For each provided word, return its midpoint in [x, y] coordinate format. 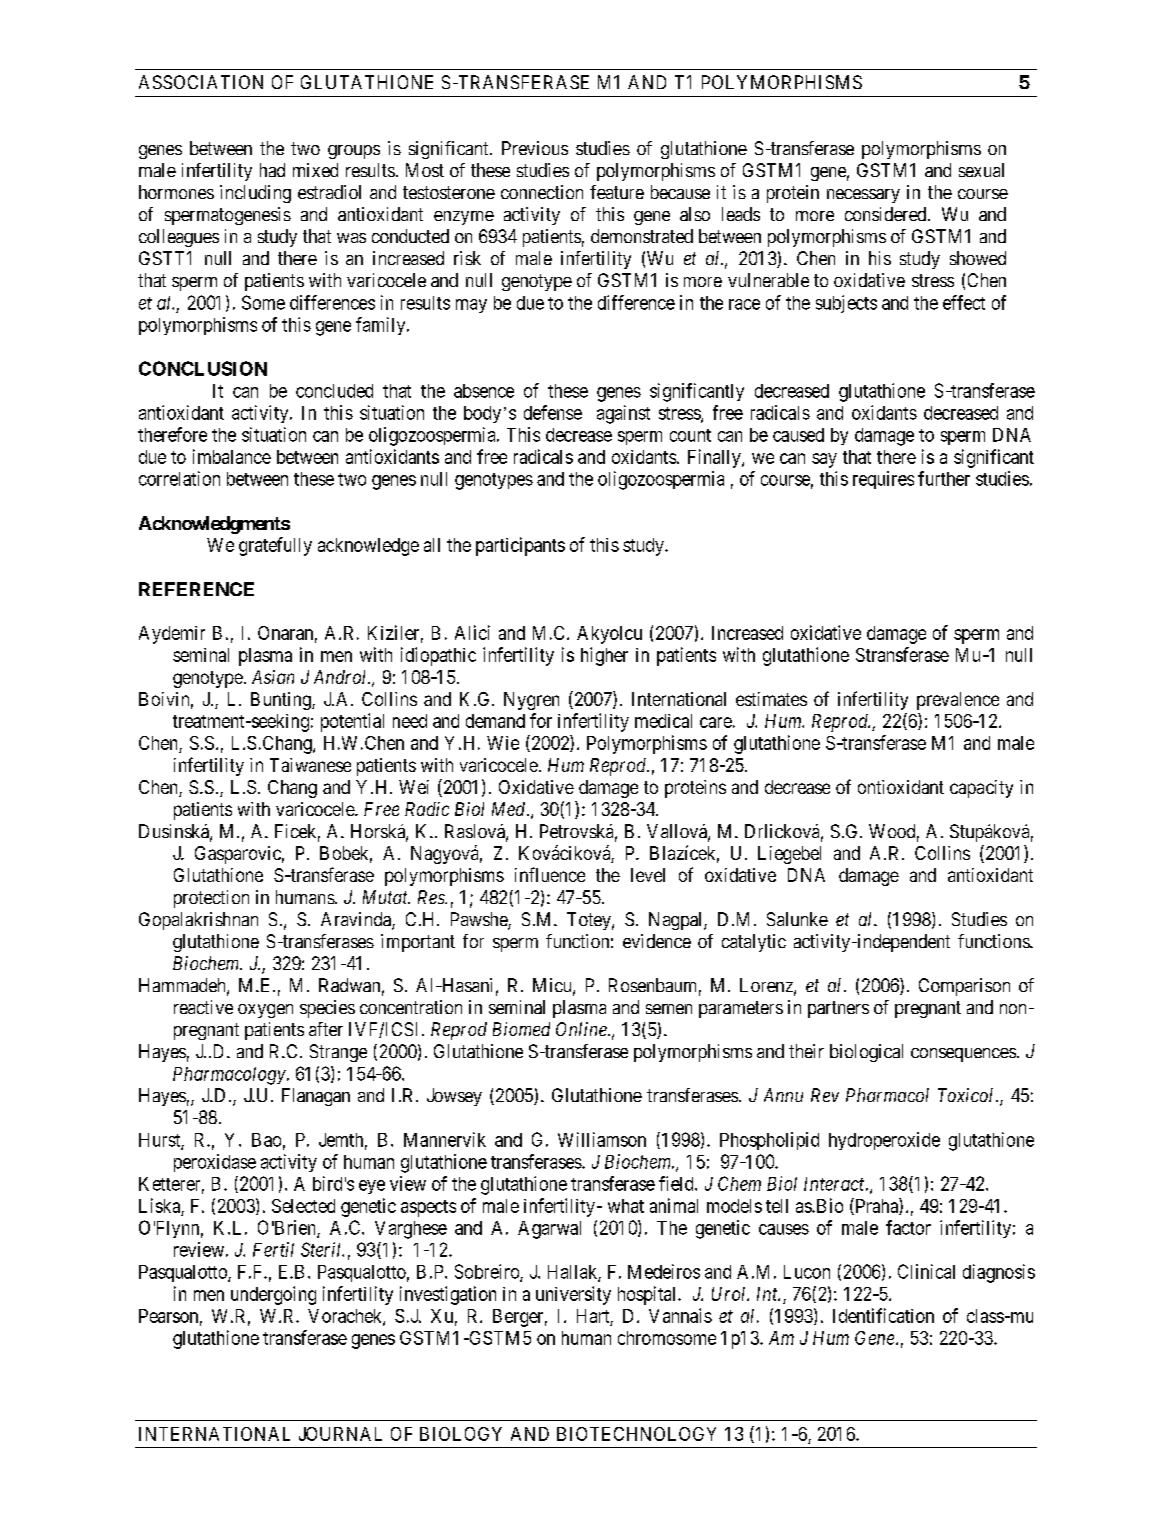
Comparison [964, 987]
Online [582, 1029]
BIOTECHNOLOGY [636, 1434]
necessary [863, 196]
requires [883, 480]
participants [520, 546]
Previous [535, 148]
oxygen [265, 1011]
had [272, 170]
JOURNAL [340, 1434]
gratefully [275, 546]
